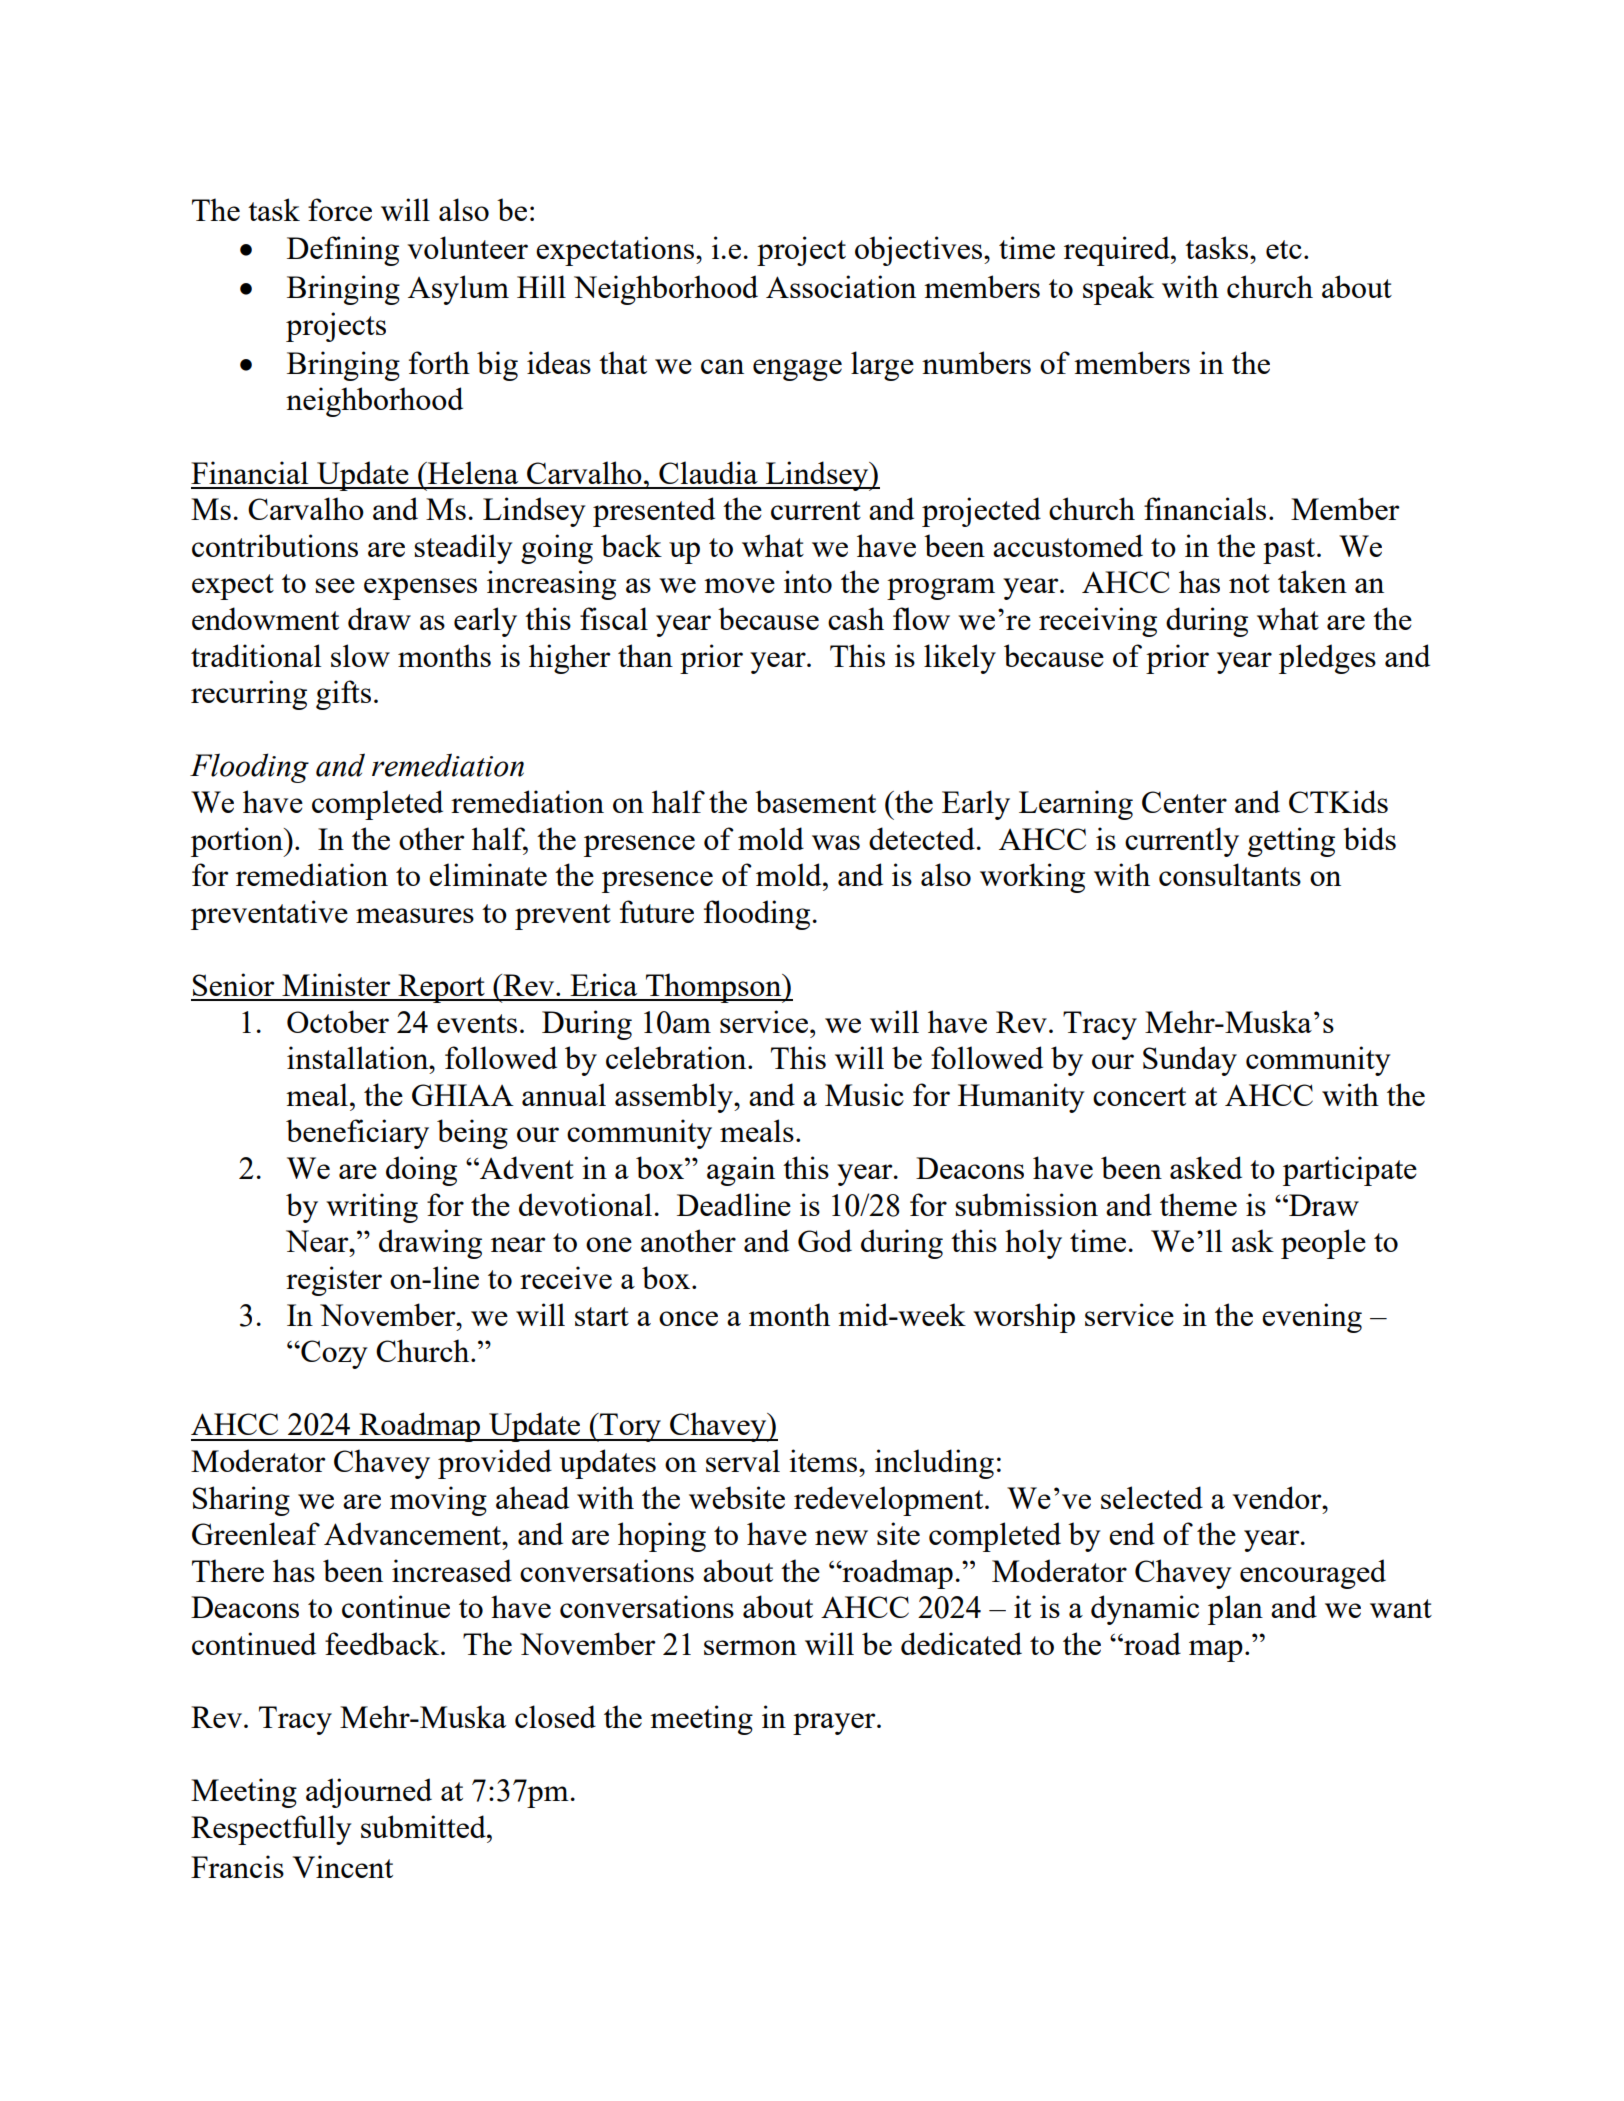 The width and height of the document is (1624, 2101). Describe the element at coordinates (841, 286) in the document. I see `Association` at that location.
